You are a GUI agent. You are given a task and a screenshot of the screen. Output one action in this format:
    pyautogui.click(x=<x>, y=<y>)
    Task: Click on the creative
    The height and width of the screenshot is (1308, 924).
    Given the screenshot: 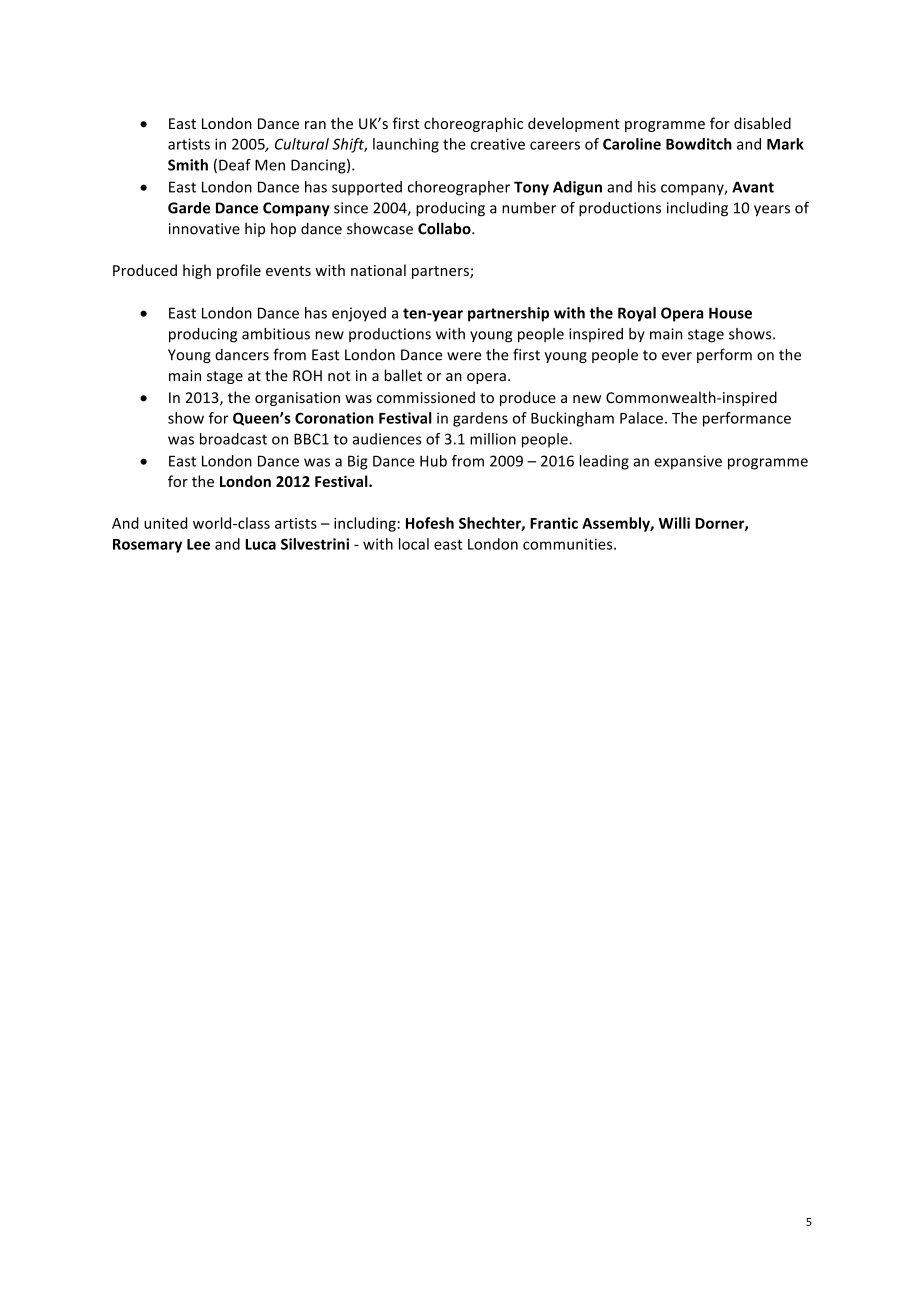 What is the action you would take?
    pyautogui.click(x=498, y=144)
